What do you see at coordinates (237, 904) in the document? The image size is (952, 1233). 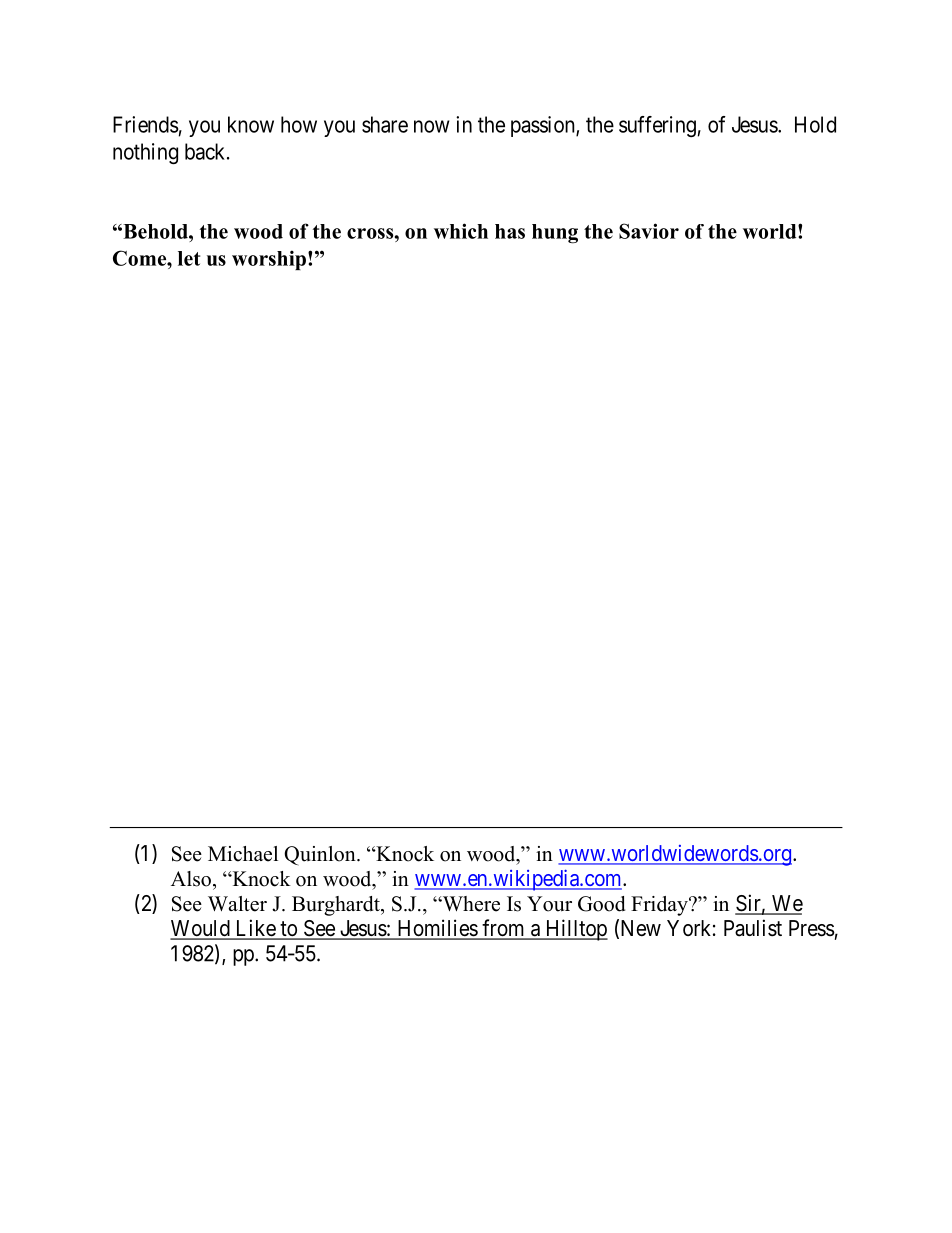 I see `Walter` at bounding box center [237, 904].
